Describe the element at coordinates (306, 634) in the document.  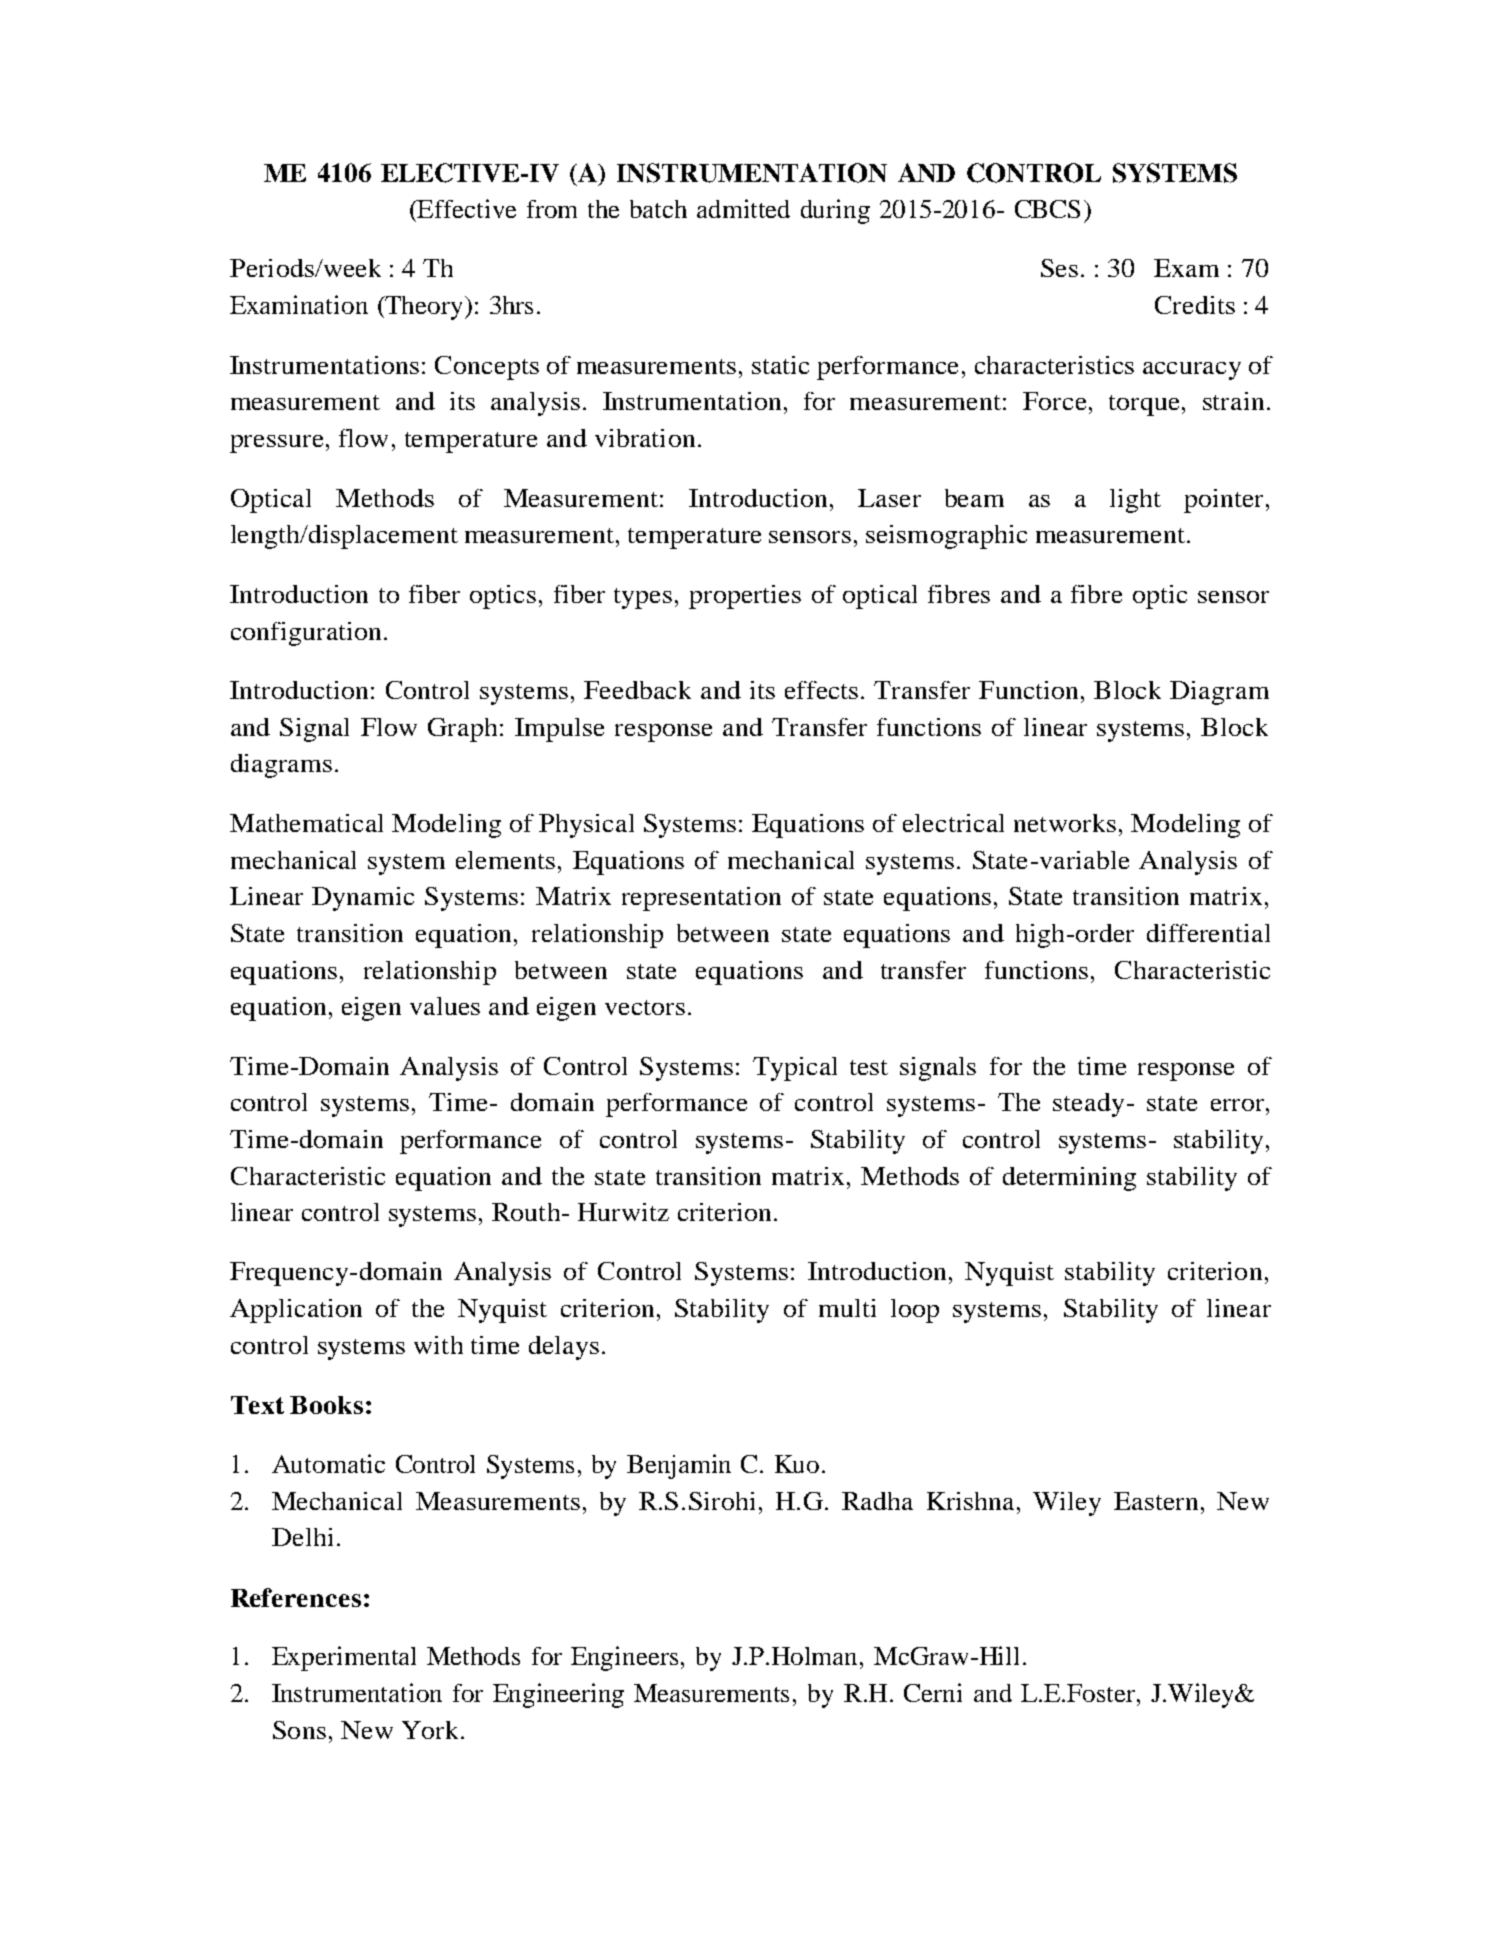
I see `configuration` at that location.
